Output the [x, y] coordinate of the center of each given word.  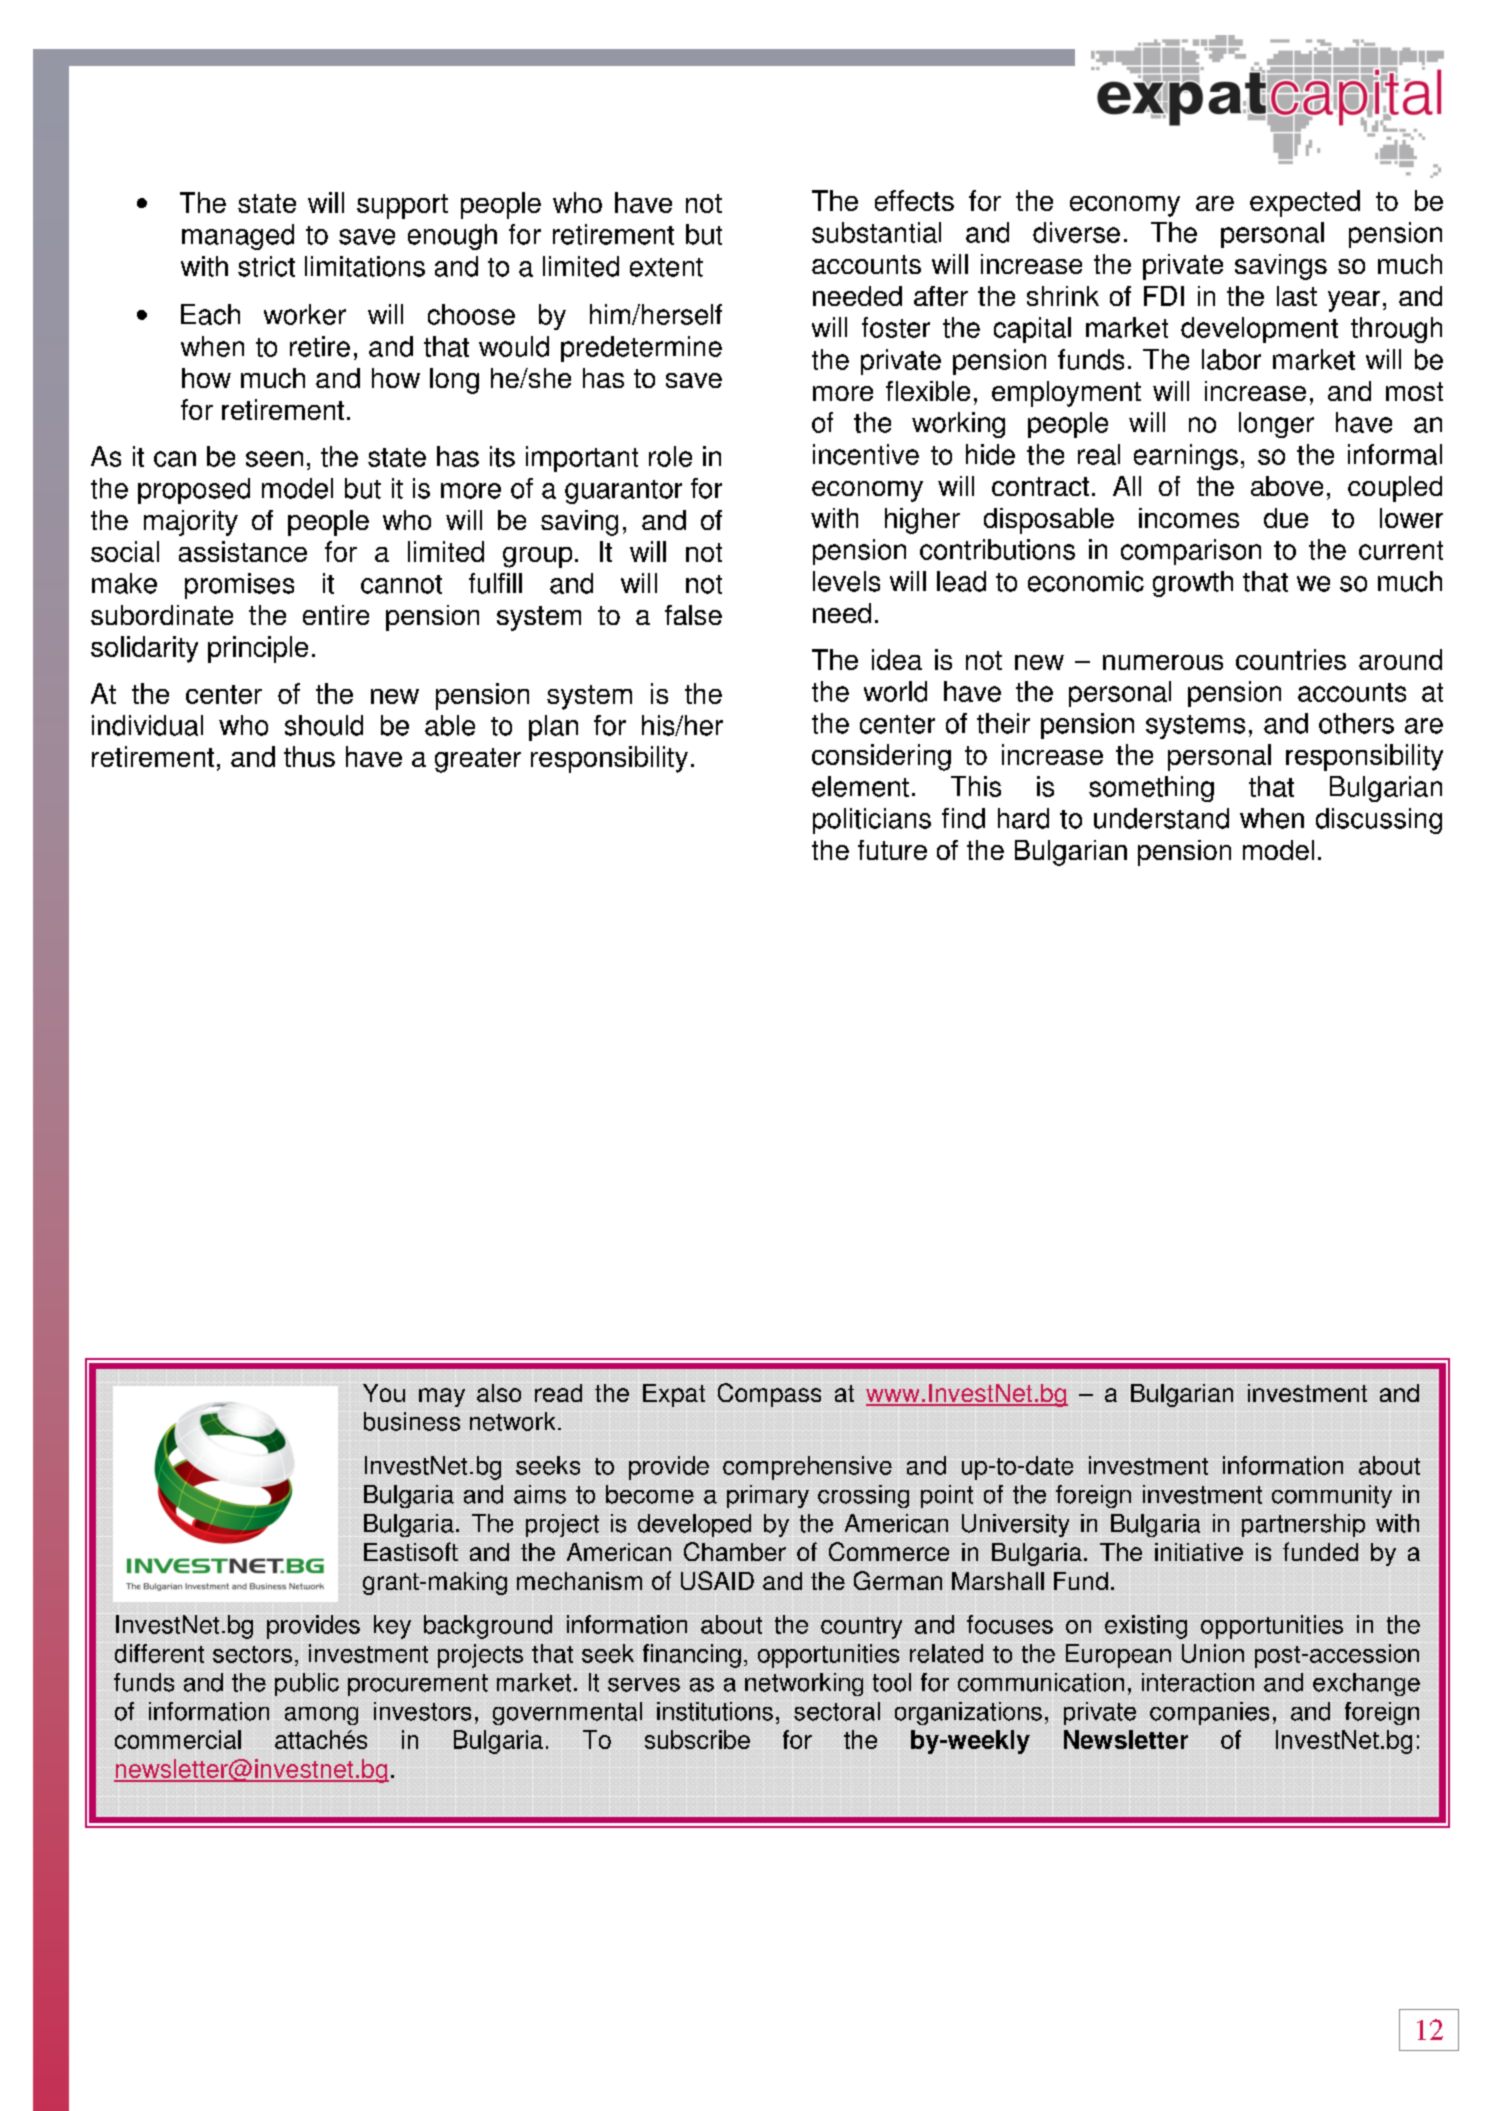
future [892, 850]
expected [1305, 203]
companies [1209, 1713]
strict [266, 266]
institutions [715, 1711]
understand [1161, 818]
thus [309, 756]
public [307, 1684]
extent [666, 267]
